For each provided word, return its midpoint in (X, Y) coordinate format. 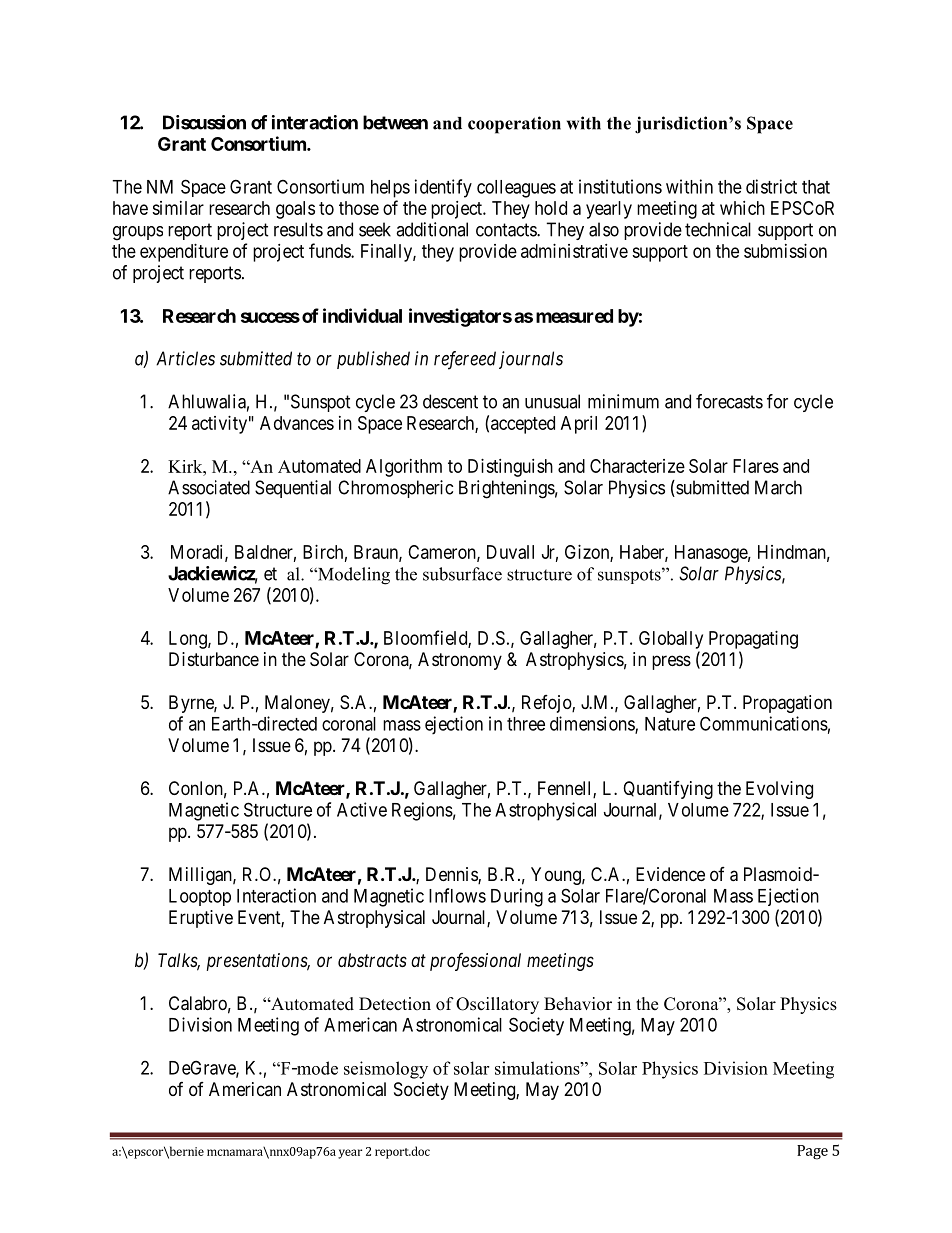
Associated (209, 487)
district (771, 186)
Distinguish (510, 468)
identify (443, 188)
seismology (386, 1070)
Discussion (204, 122)
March (778, 487)
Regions (422, 811)
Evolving (779, 790)
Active (362, 809)
